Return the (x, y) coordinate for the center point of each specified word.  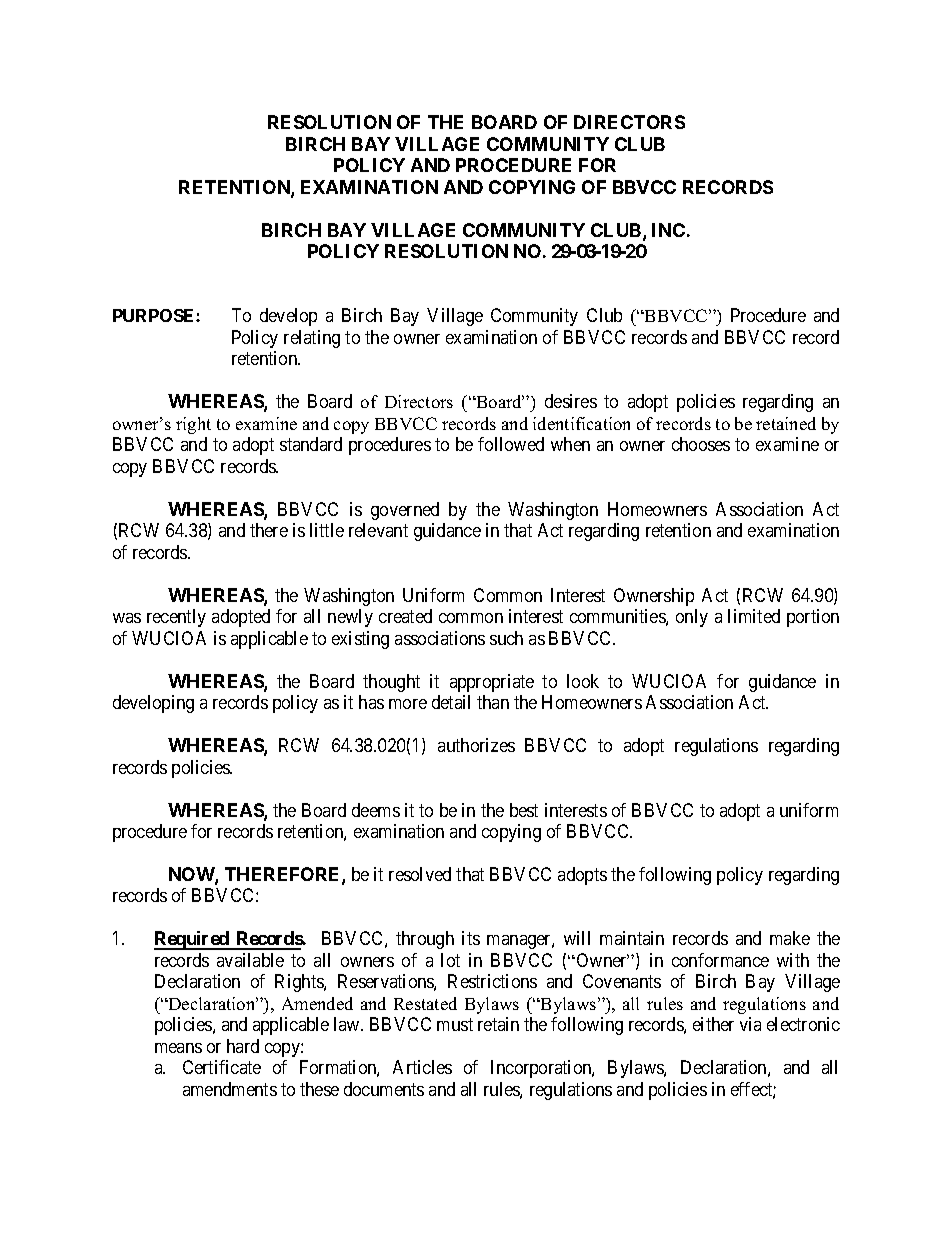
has (371, 702)
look (583, 681)
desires (571, 401)
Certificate (222, 1067)
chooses (701, 444)
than (493, 702)
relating (312, 339)
